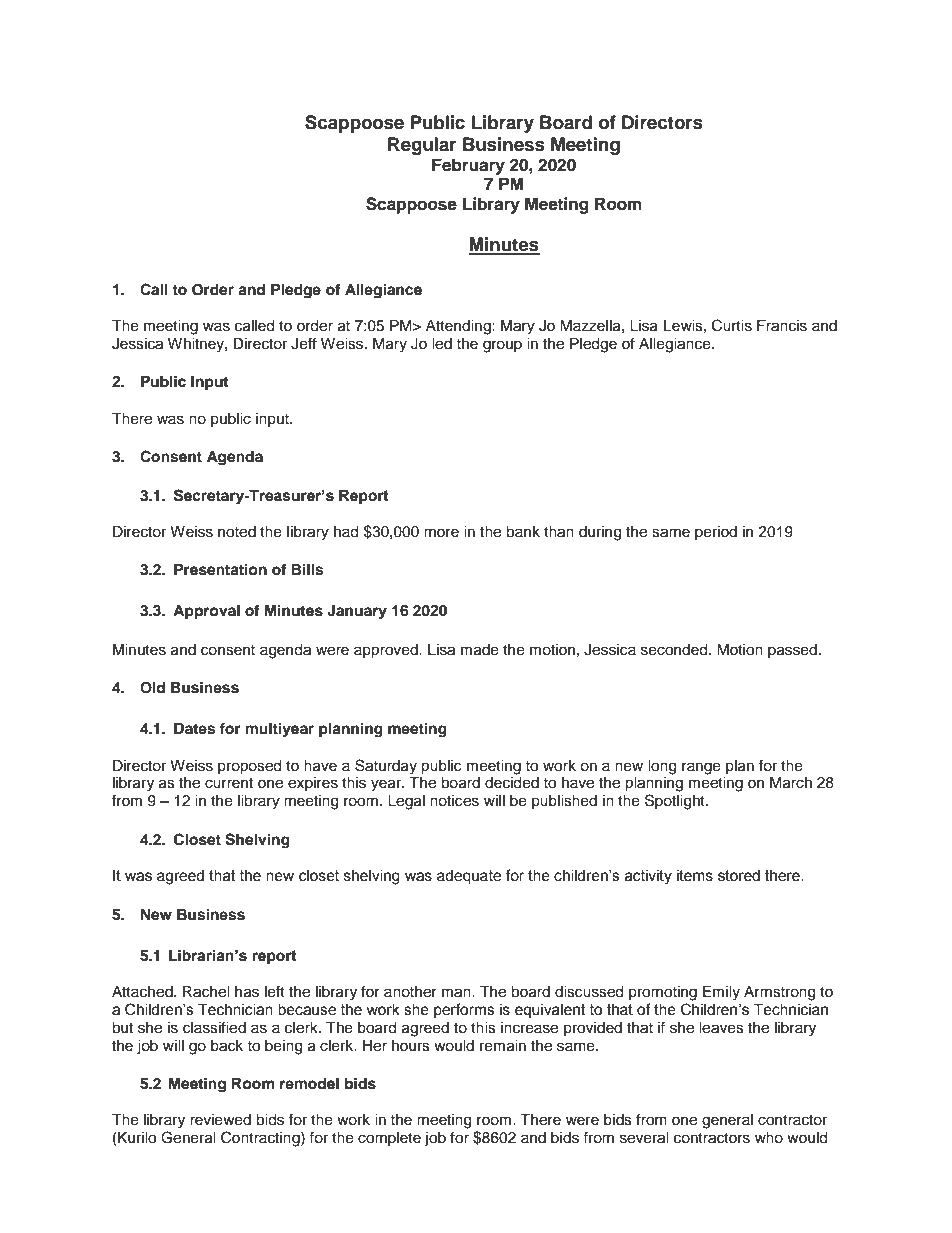  I want to click on reviewed, so click(220, 1120).
